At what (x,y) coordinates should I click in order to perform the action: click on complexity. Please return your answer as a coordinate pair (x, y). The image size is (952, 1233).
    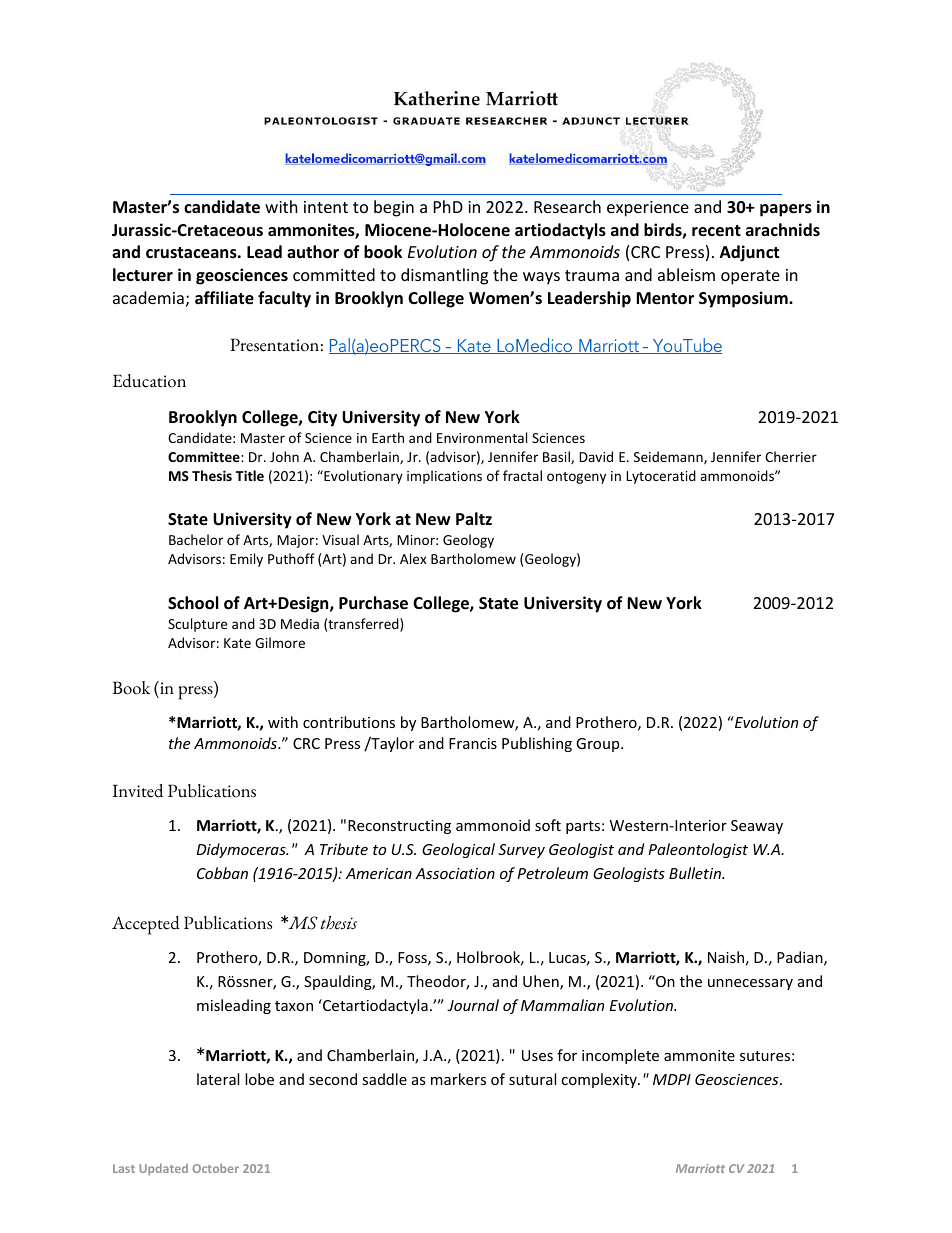
    Looking at the image, I should click on (600, 1080).
